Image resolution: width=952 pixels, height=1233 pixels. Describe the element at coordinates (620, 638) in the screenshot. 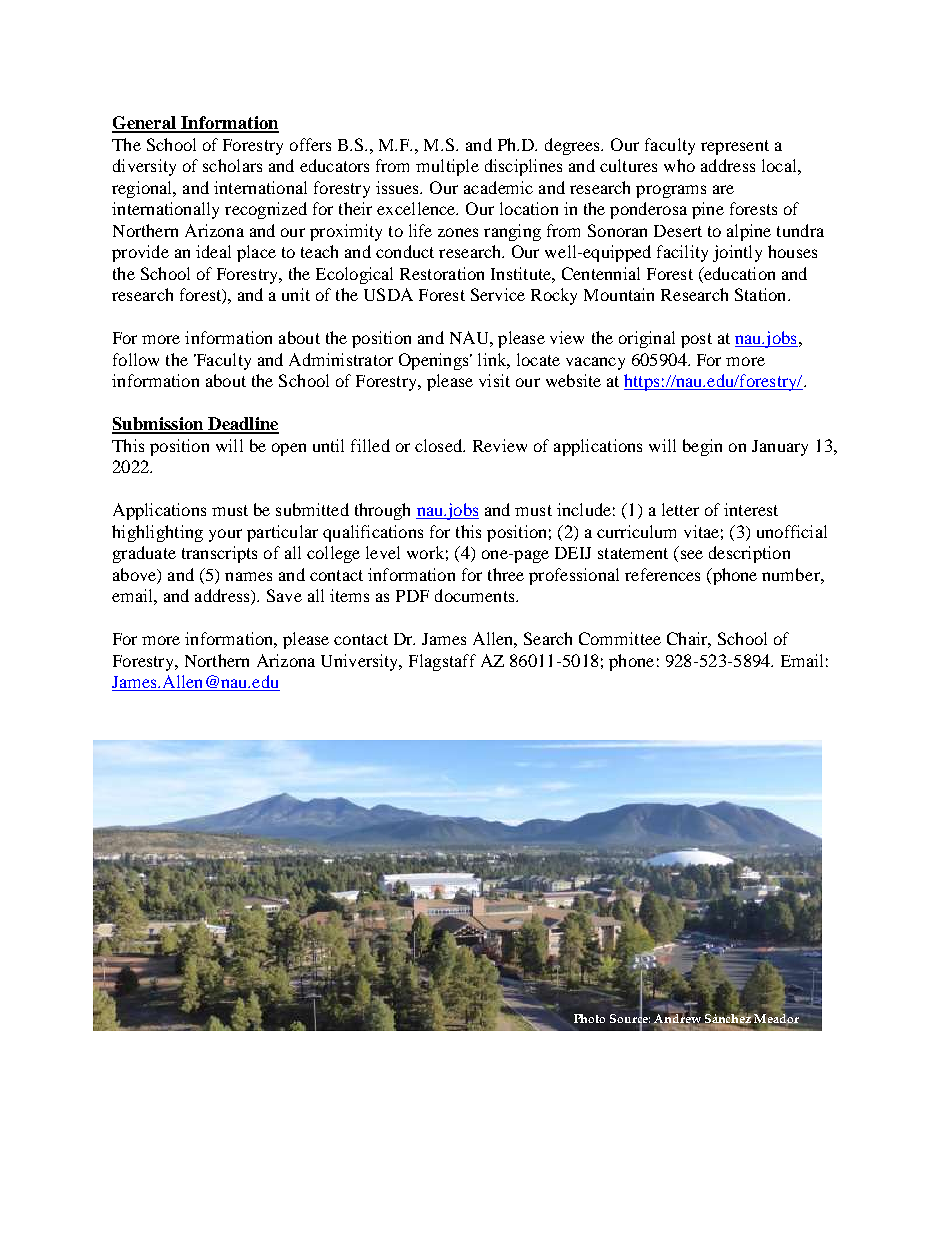

I see `Committee` at that location.
